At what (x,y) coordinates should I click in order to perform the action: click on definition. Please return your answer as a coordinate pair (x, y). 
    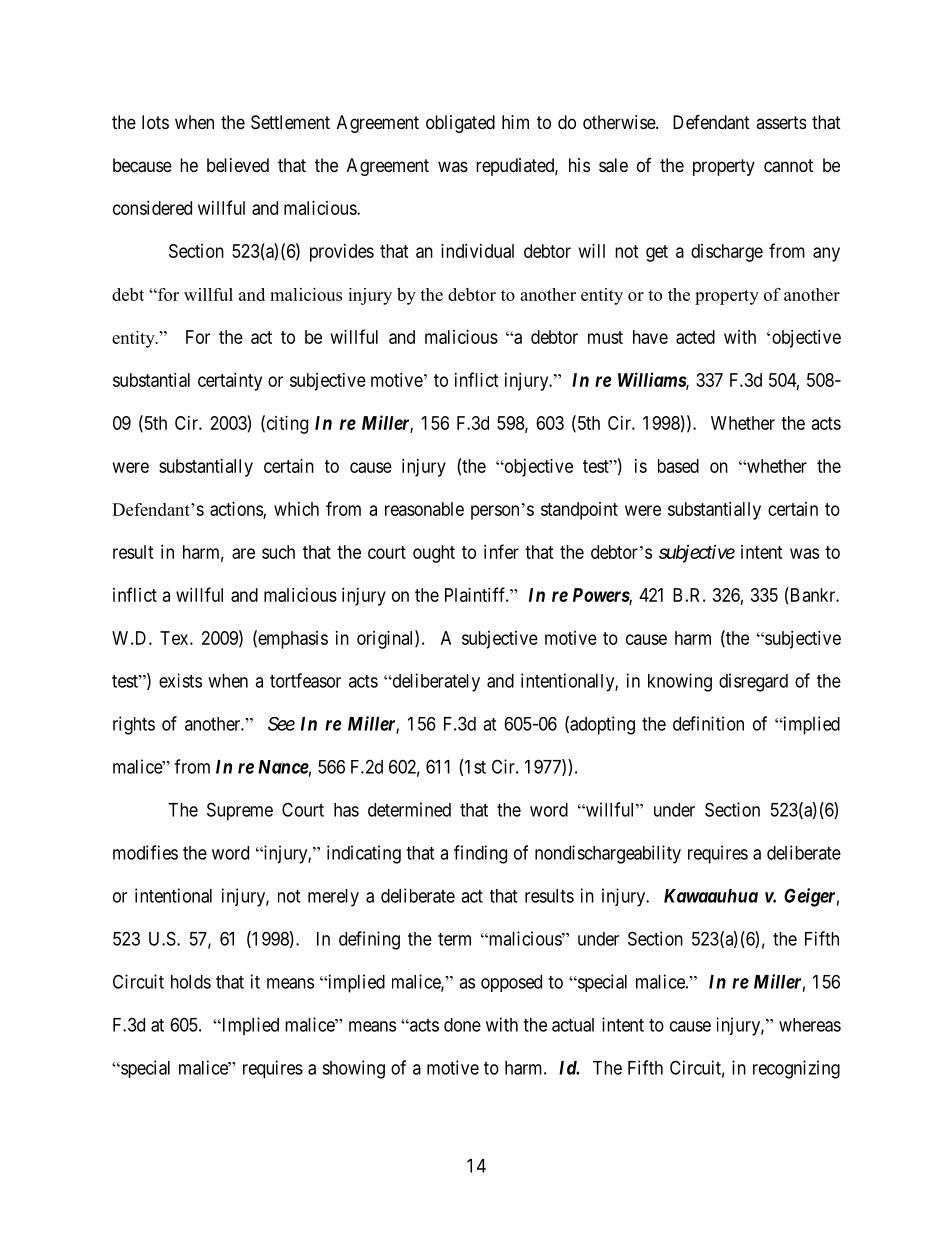
    Looking at the image, I should click on (708, 723).
